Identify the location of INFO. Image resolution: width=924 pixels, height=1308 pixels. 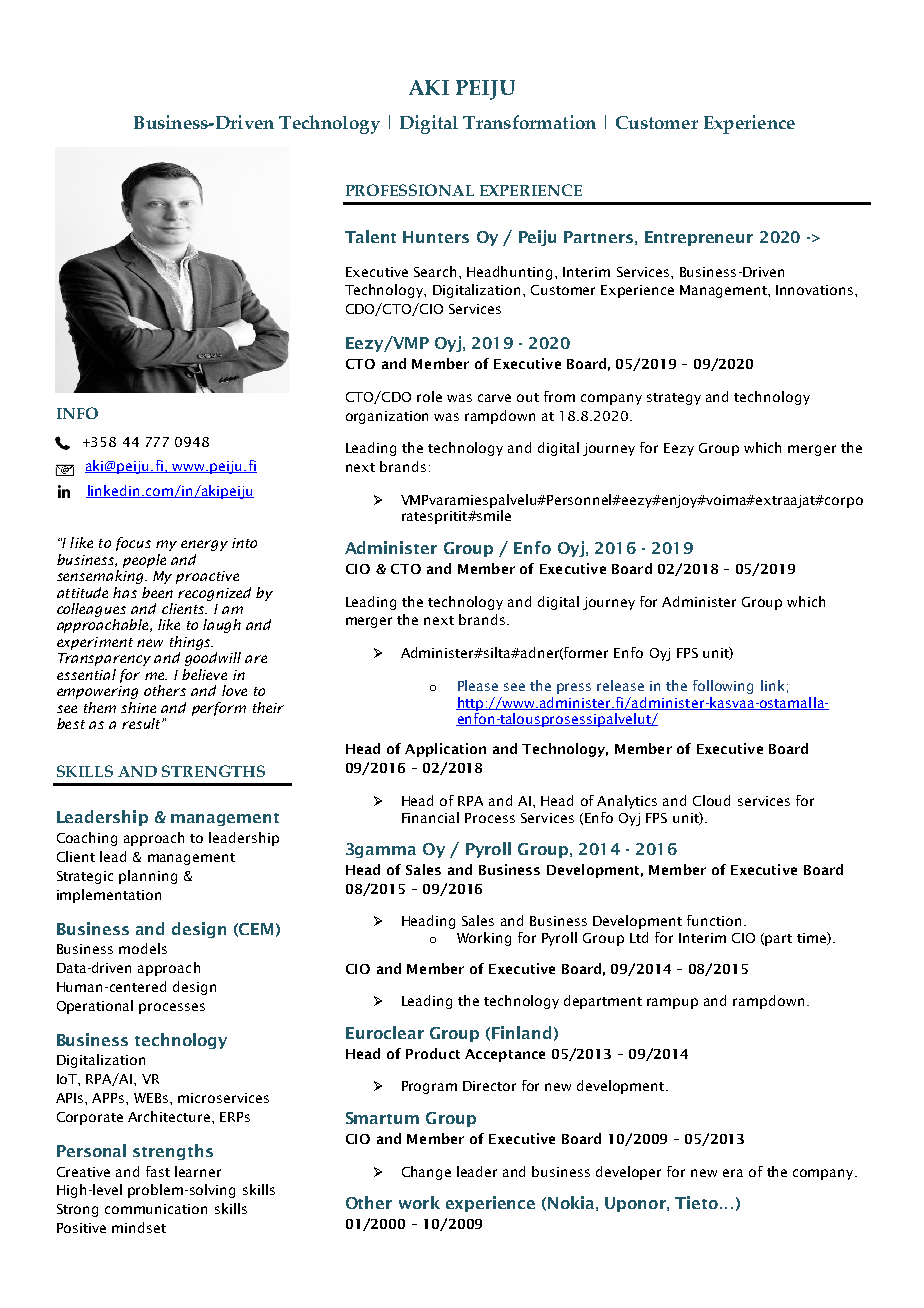
(77, 413).
